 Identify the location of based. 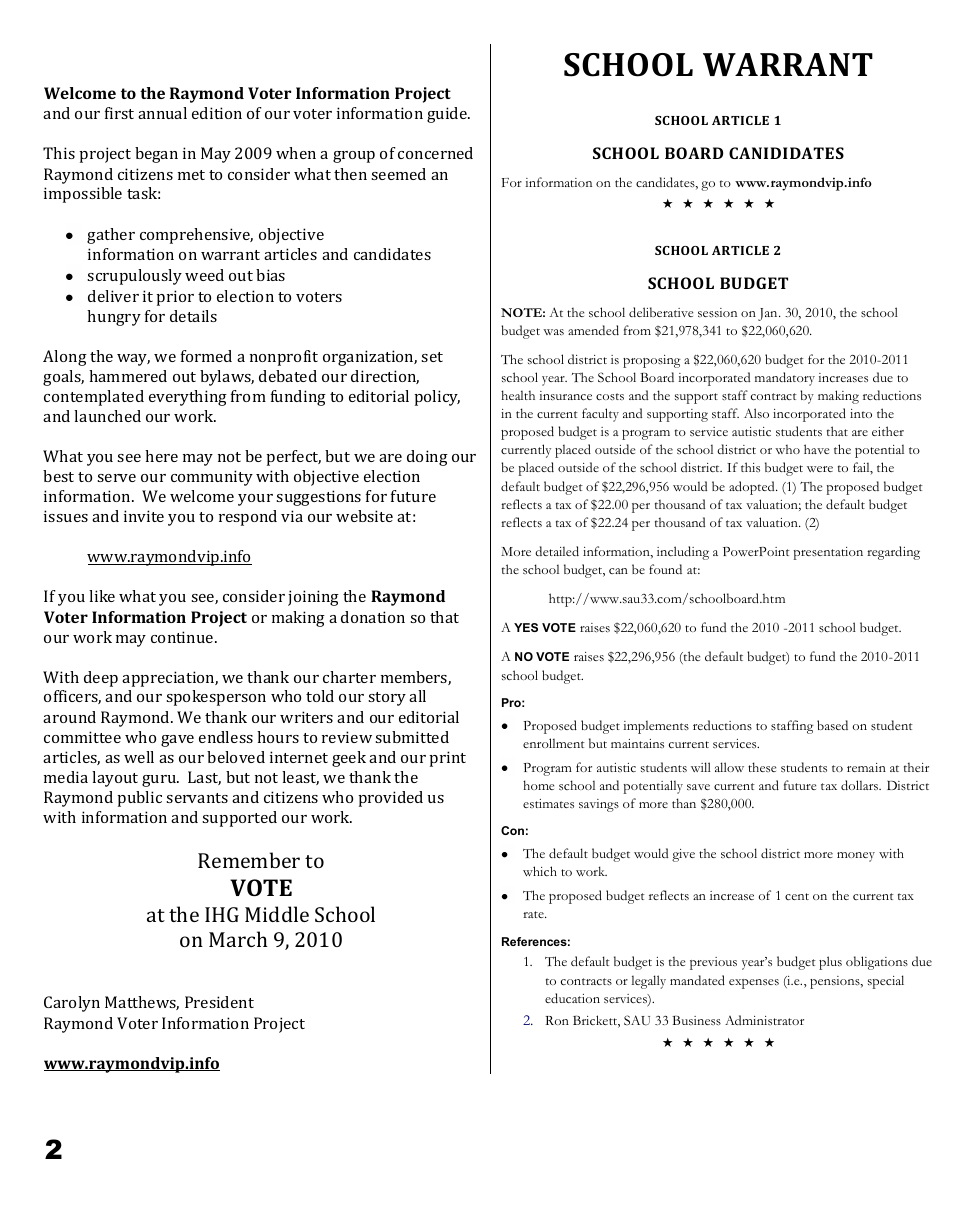
(832, 725).
